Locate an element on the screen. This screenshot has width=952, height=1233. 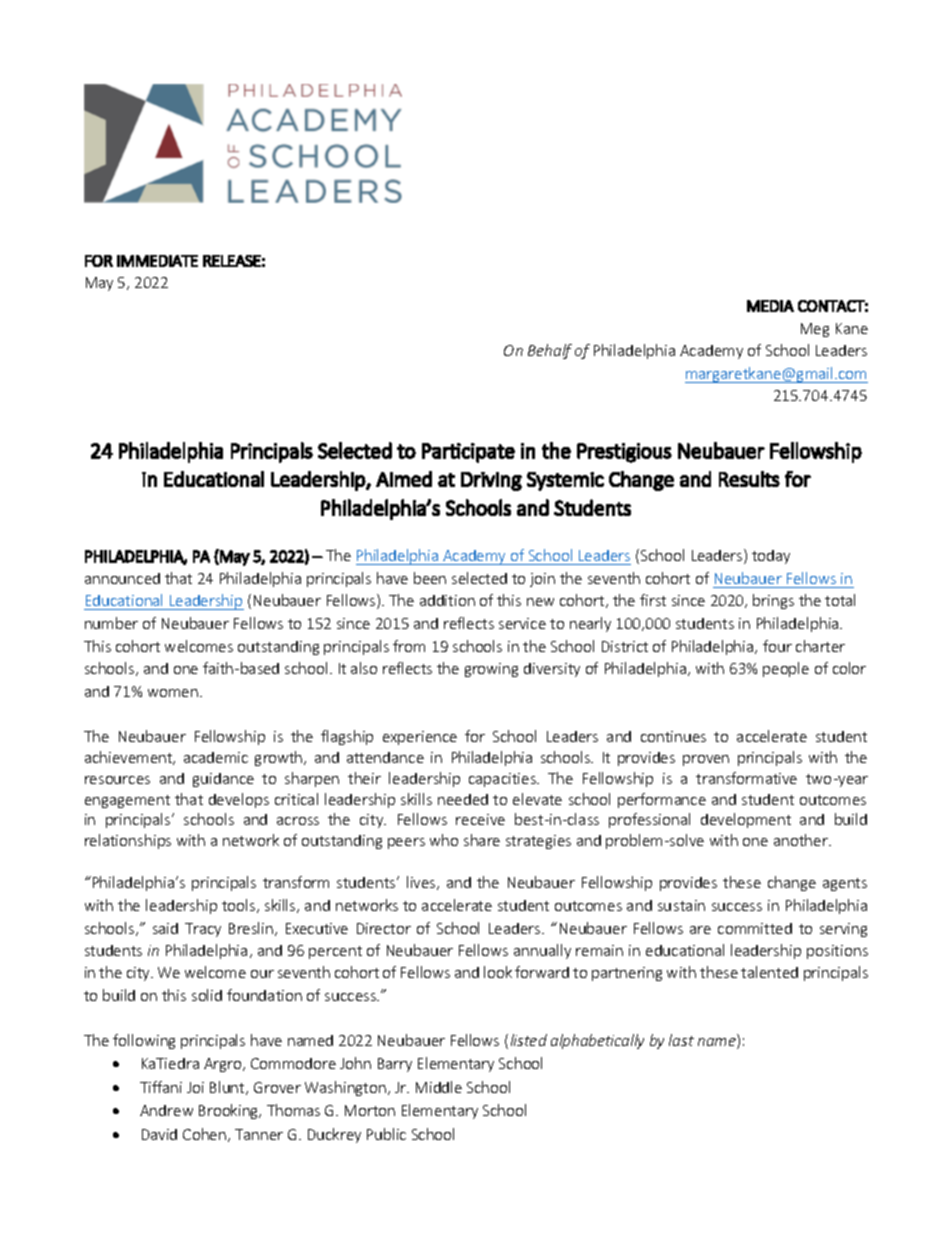
Meg is located at coordinates (815, 330).
